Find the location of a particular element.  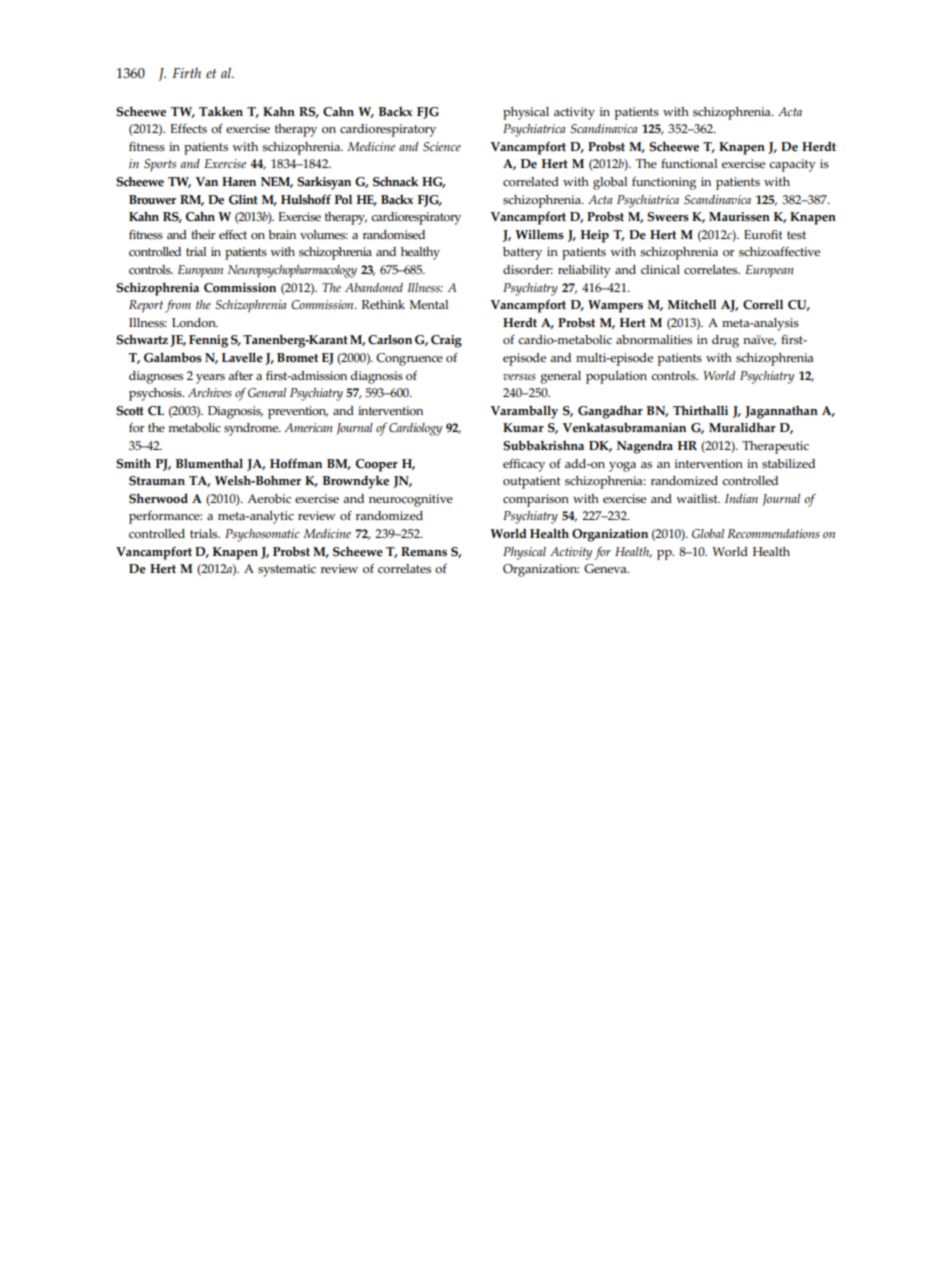

Psychosomatic is located at coordinates (262, 535).
